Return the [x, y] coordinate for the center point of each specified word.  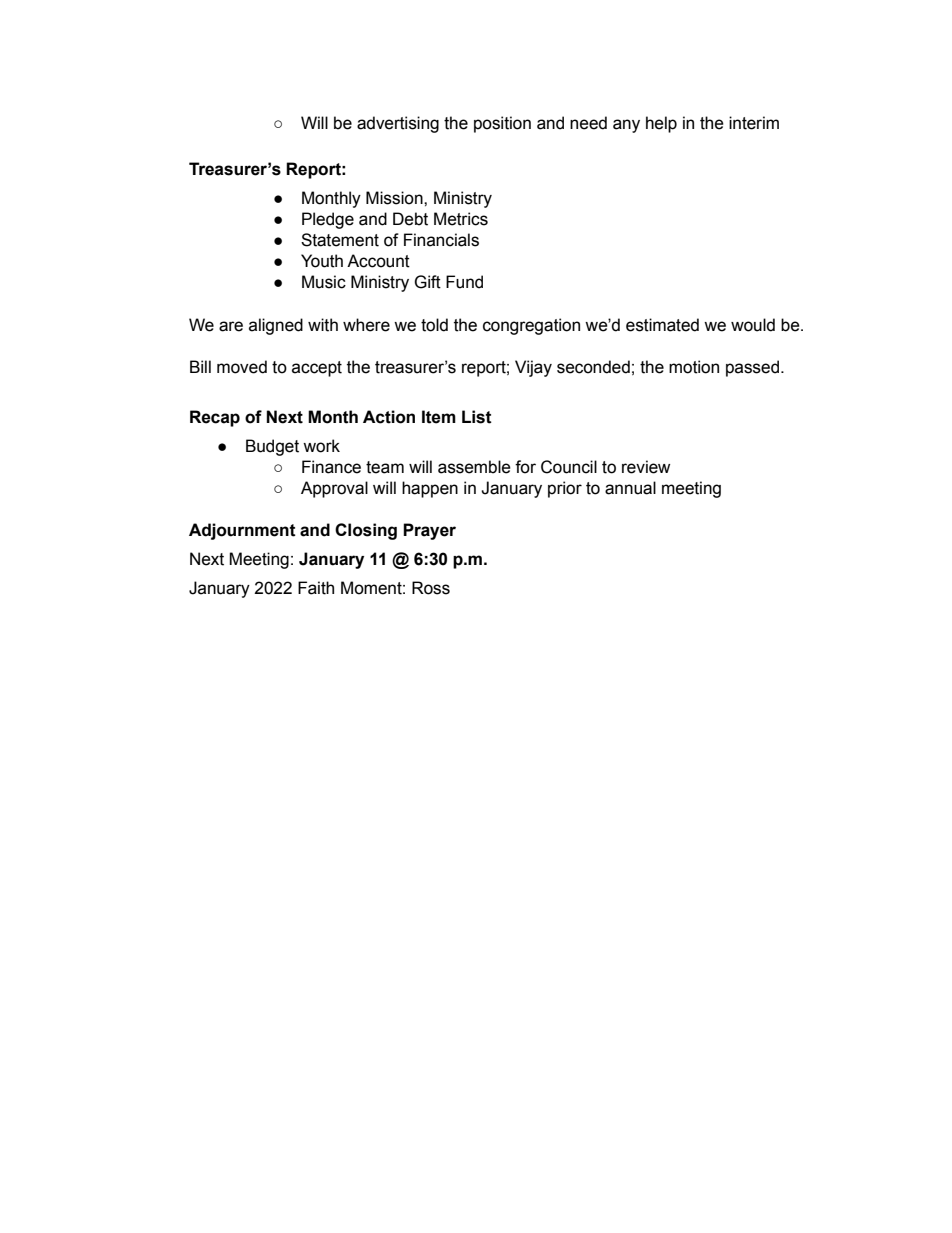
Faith [316, 588]
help [661, 124]
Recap [215, 418]
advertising [398, 124]
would [753, 325]
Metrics [461, 219]
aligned [276, 326]
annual [630, 488]
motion [694, 367]
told [434, 325]
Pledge [328, 220]
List [477, 417]
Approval [334, 489]
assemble [474, 467]
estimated [662, 325]
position [502, 124]
